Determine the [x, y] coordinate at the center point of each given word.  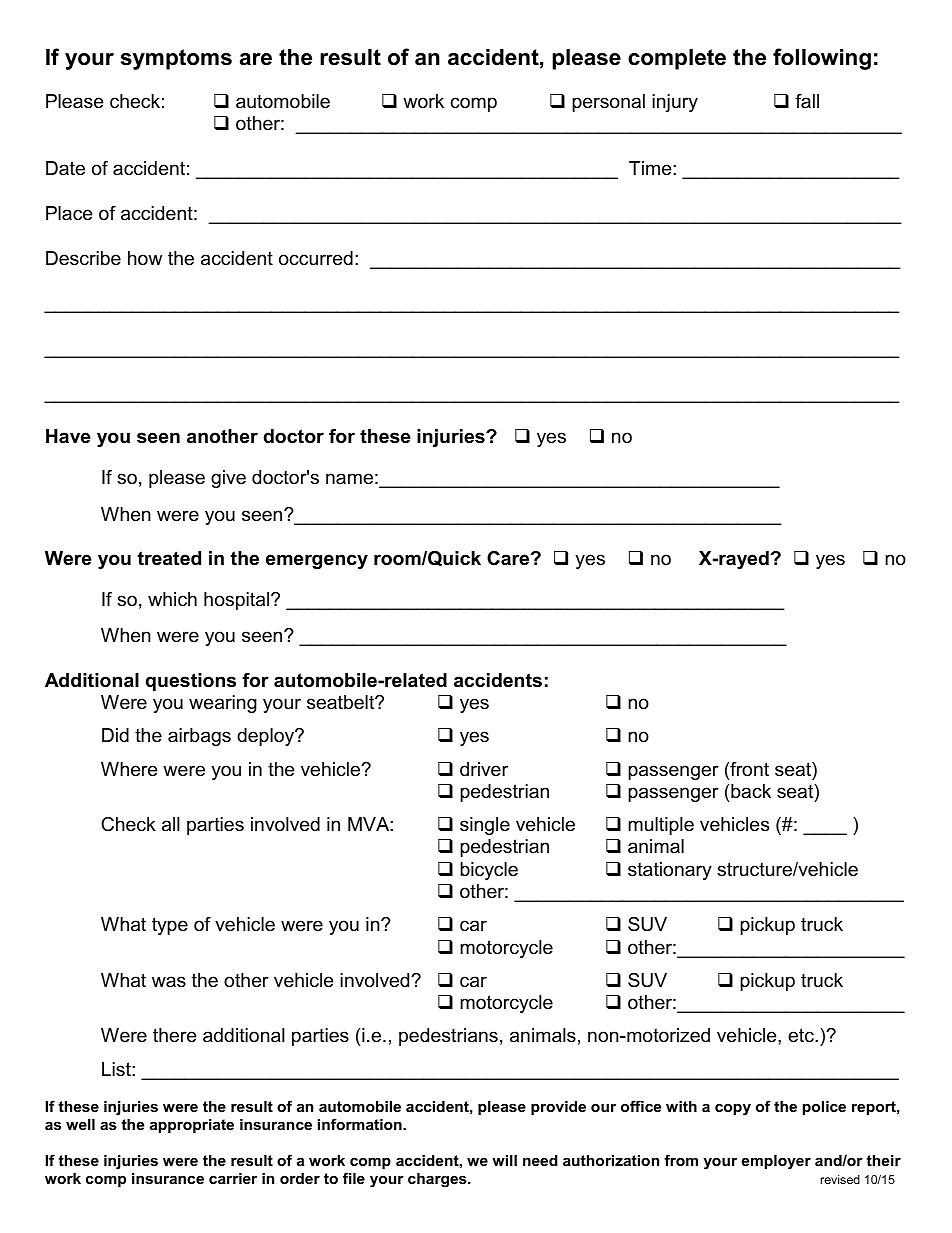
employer [776, 1162]
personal [608, 103]
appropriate [192, 1126]
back [751, 791]
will [504, 1160]
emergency [317, 561]
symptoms [176, 59]
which [172, 599]
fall [807, 101]
